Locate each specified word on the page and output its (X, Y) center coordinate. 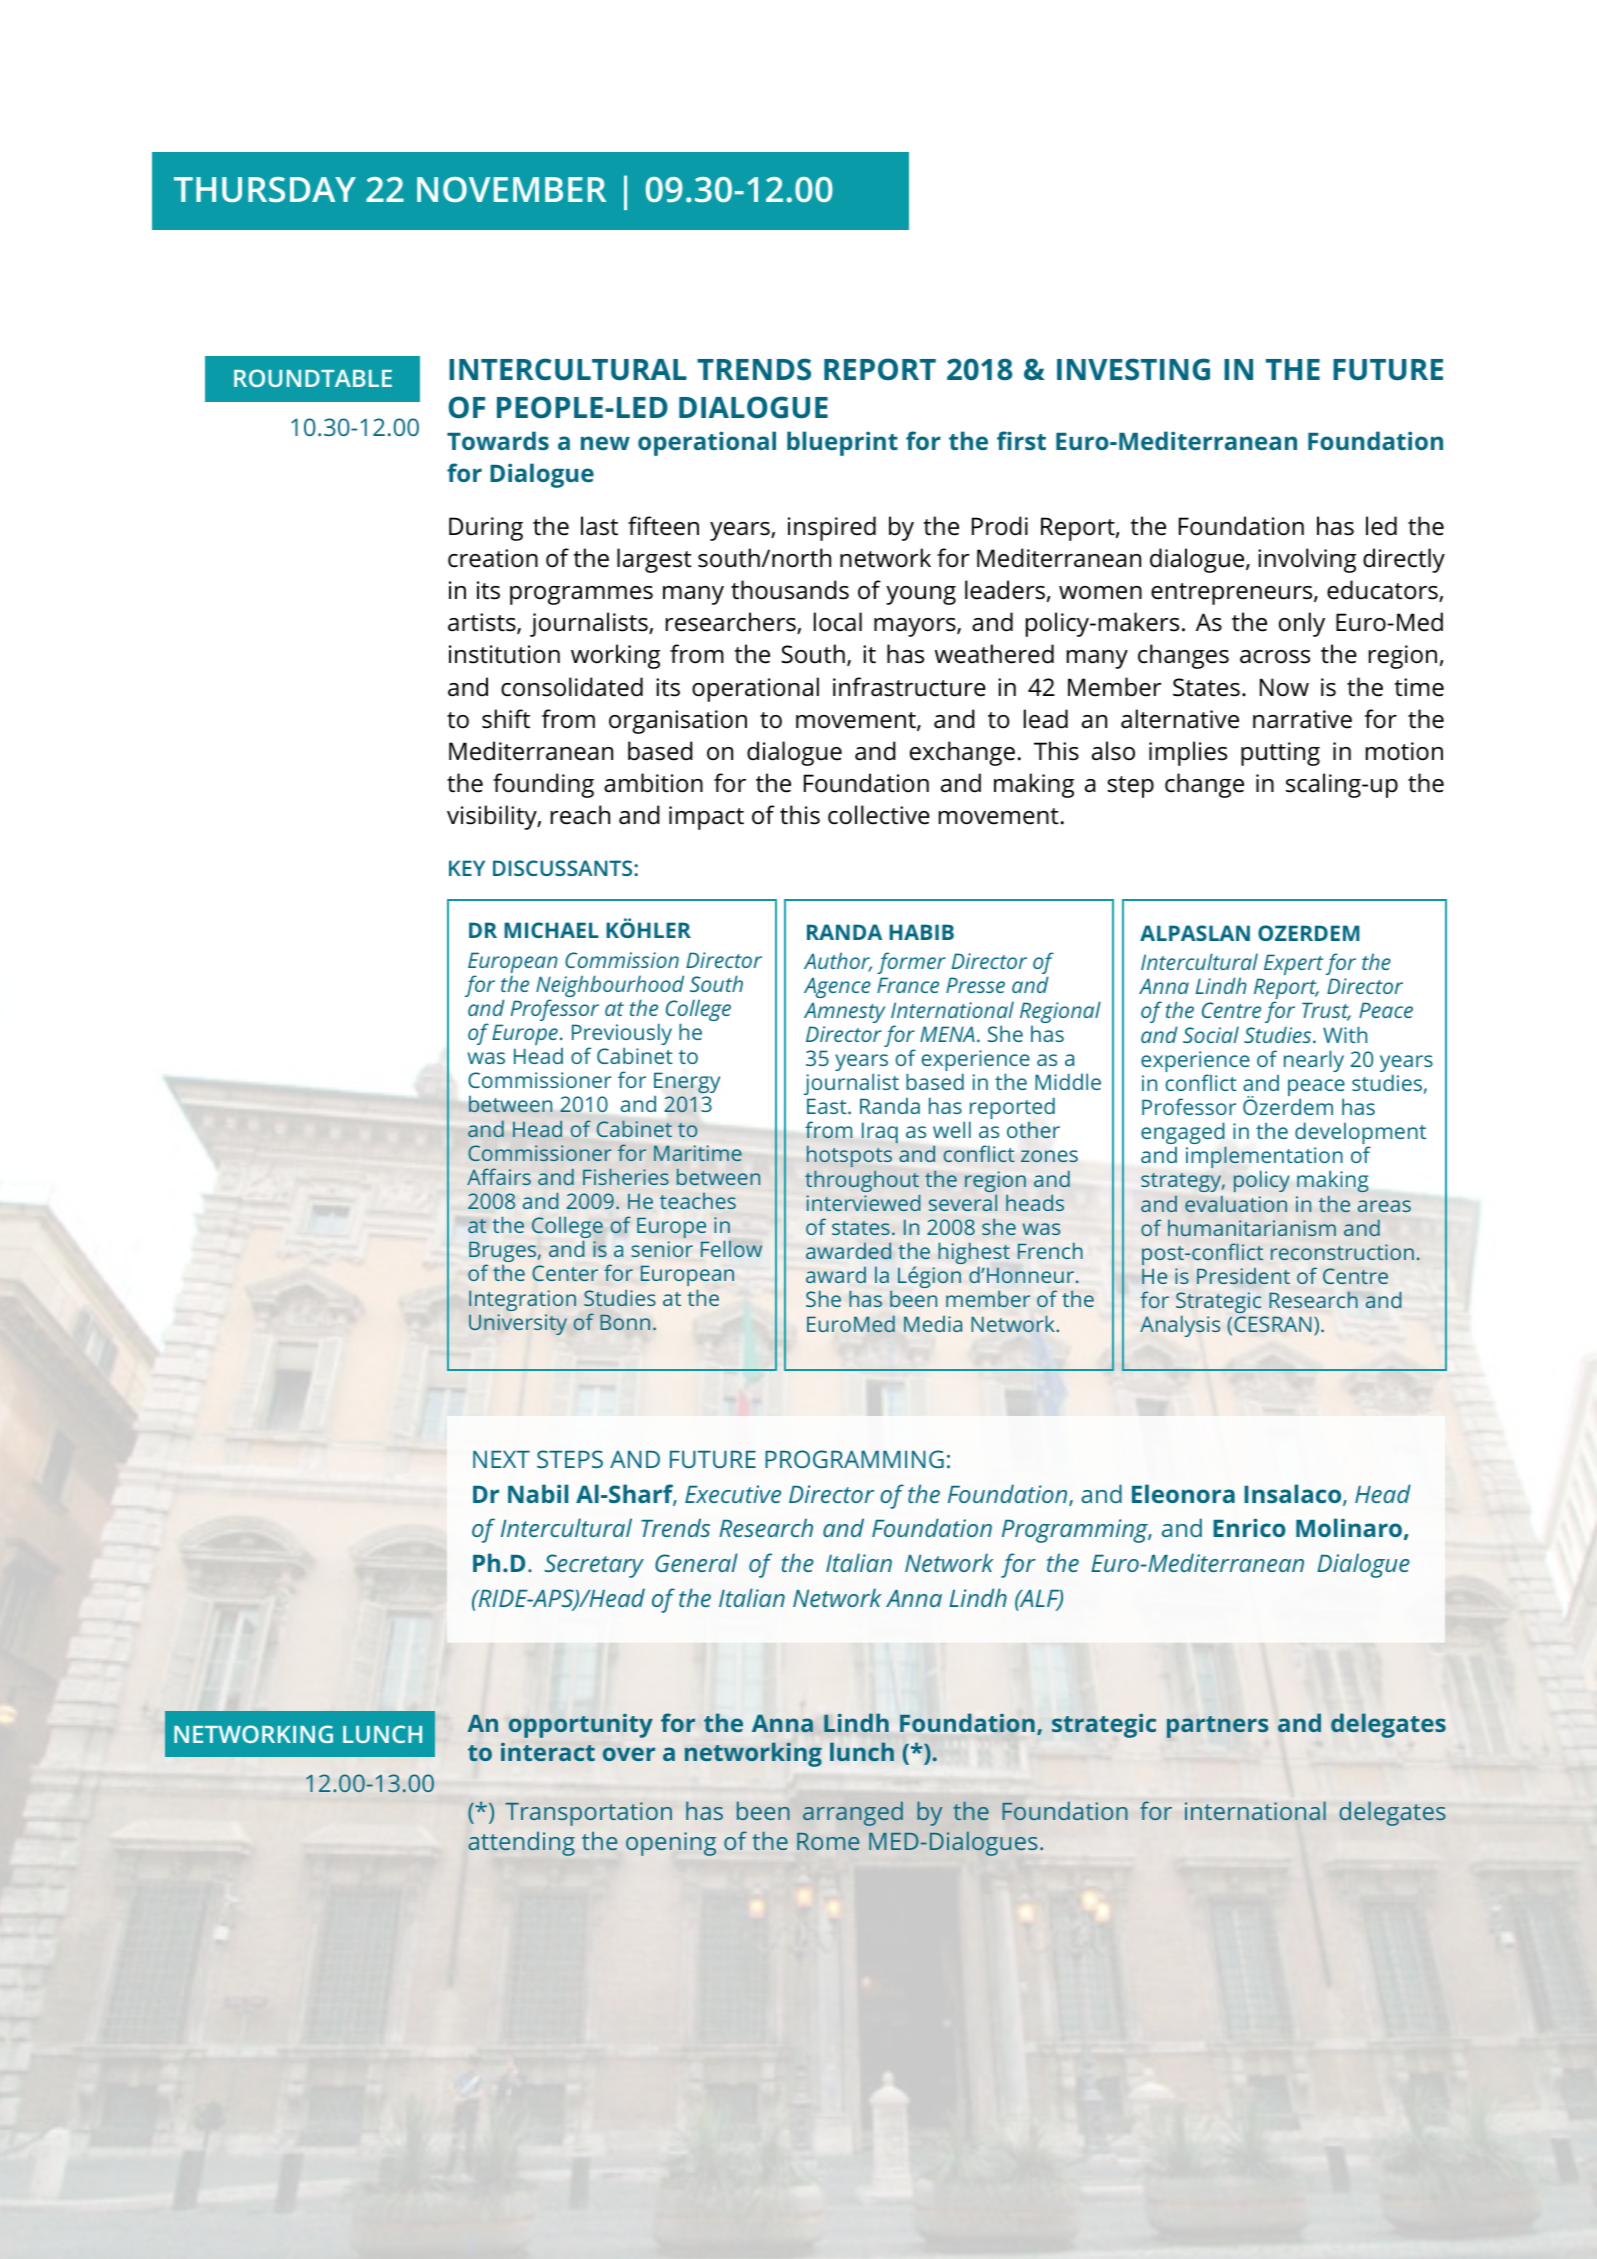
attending (521, 1844)
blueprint (842, 443)
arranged (853, 1814)
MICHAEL (551, 930)
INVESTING (1133, 369)
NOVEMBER (511, 189)
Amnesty (844, 1012)
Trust (1326, 1011)
